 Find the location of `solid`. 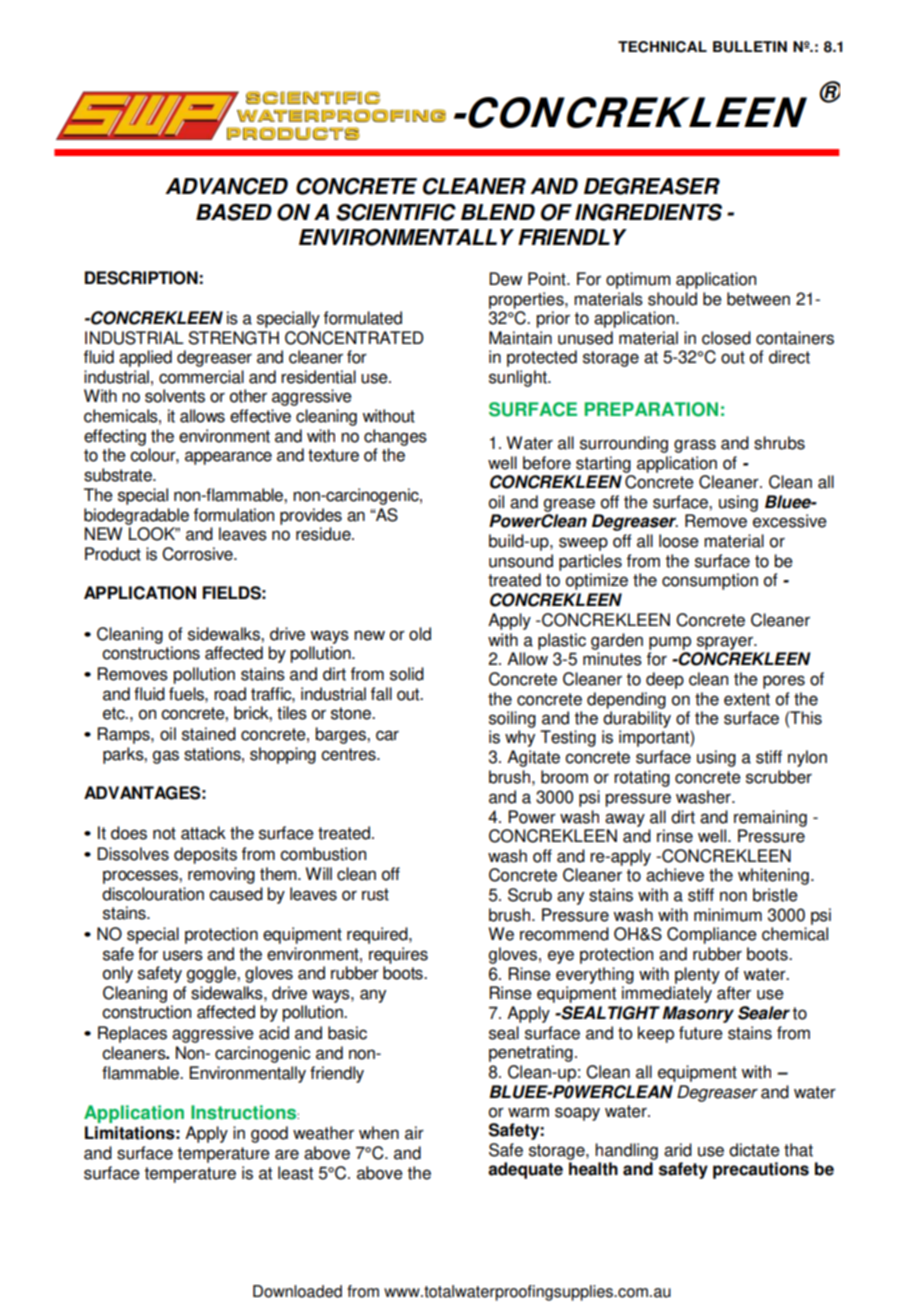

solid is located at coordinates (407, 674).
